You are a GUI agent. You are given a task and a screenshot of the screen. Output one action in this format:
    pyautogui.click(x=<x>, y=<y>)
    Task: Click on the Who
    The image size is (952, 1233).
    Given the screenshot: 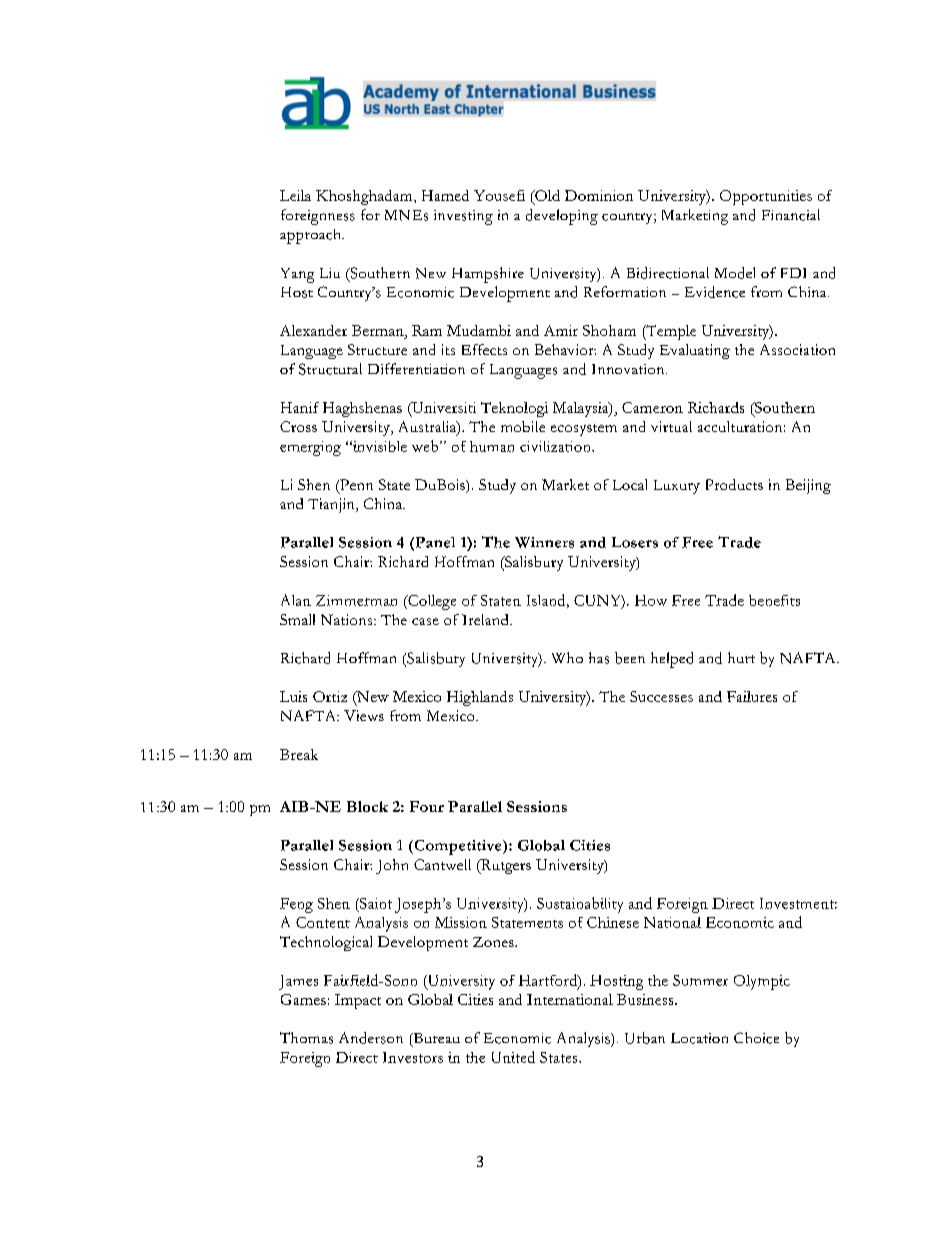 What is the action you would take?
    pyautogui.click(x=567, y=657)
